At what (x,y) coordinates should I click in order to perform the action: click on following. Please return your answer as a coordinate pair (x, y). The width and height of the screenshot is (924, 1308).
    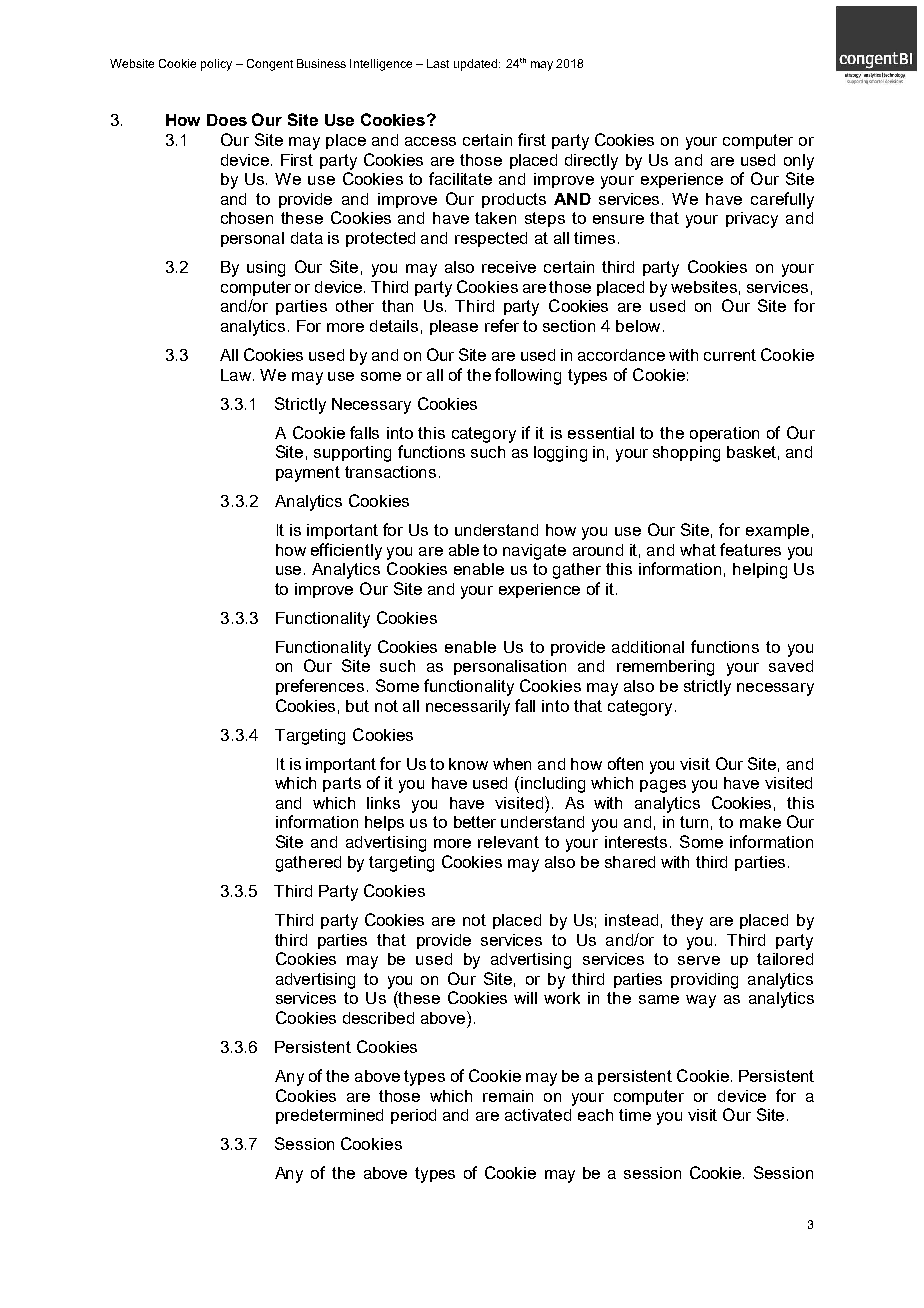
    Looking at the image, I should click on (528, 376).
